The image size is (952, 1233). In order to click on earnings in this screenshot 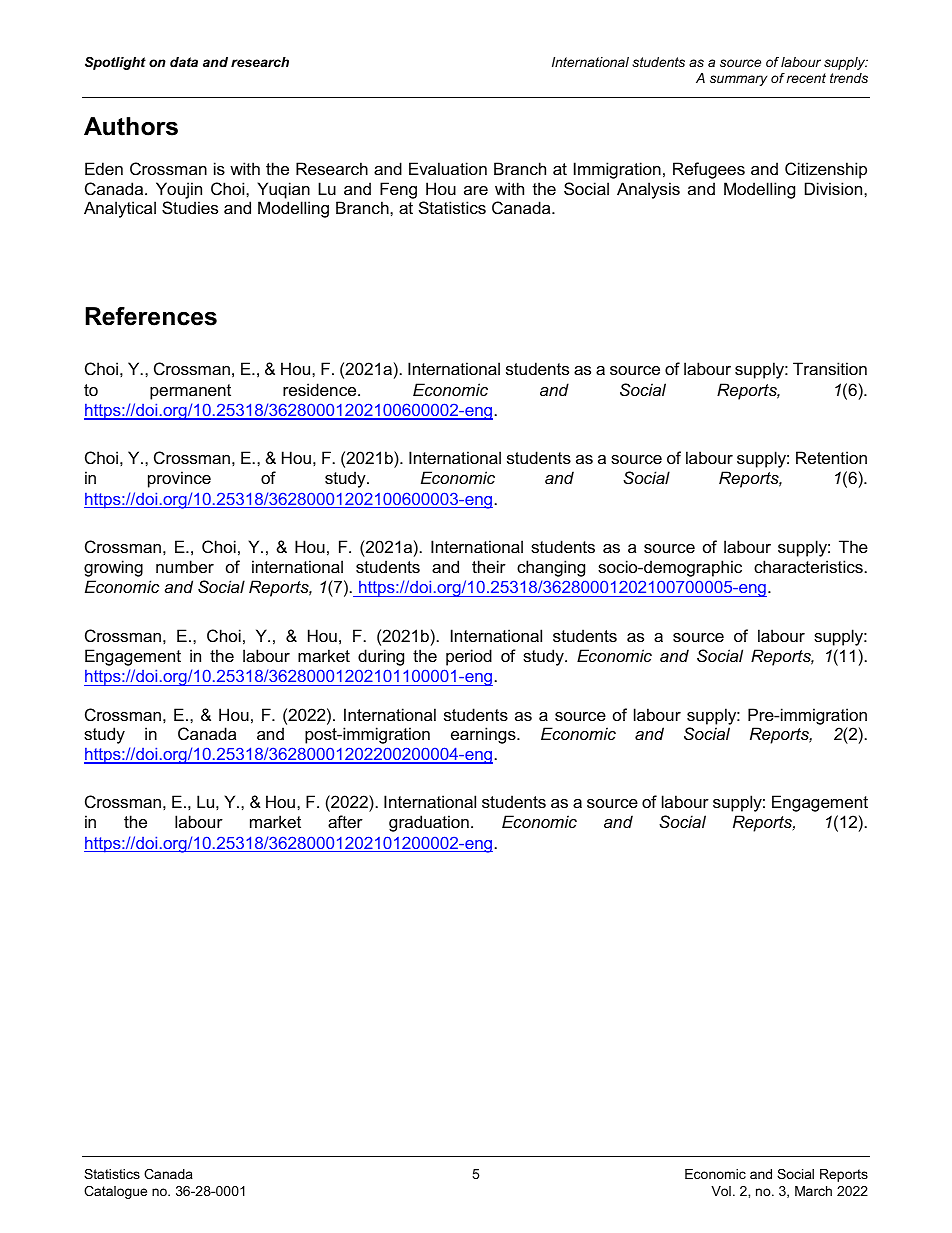, I will do `click(484, 735)`.
